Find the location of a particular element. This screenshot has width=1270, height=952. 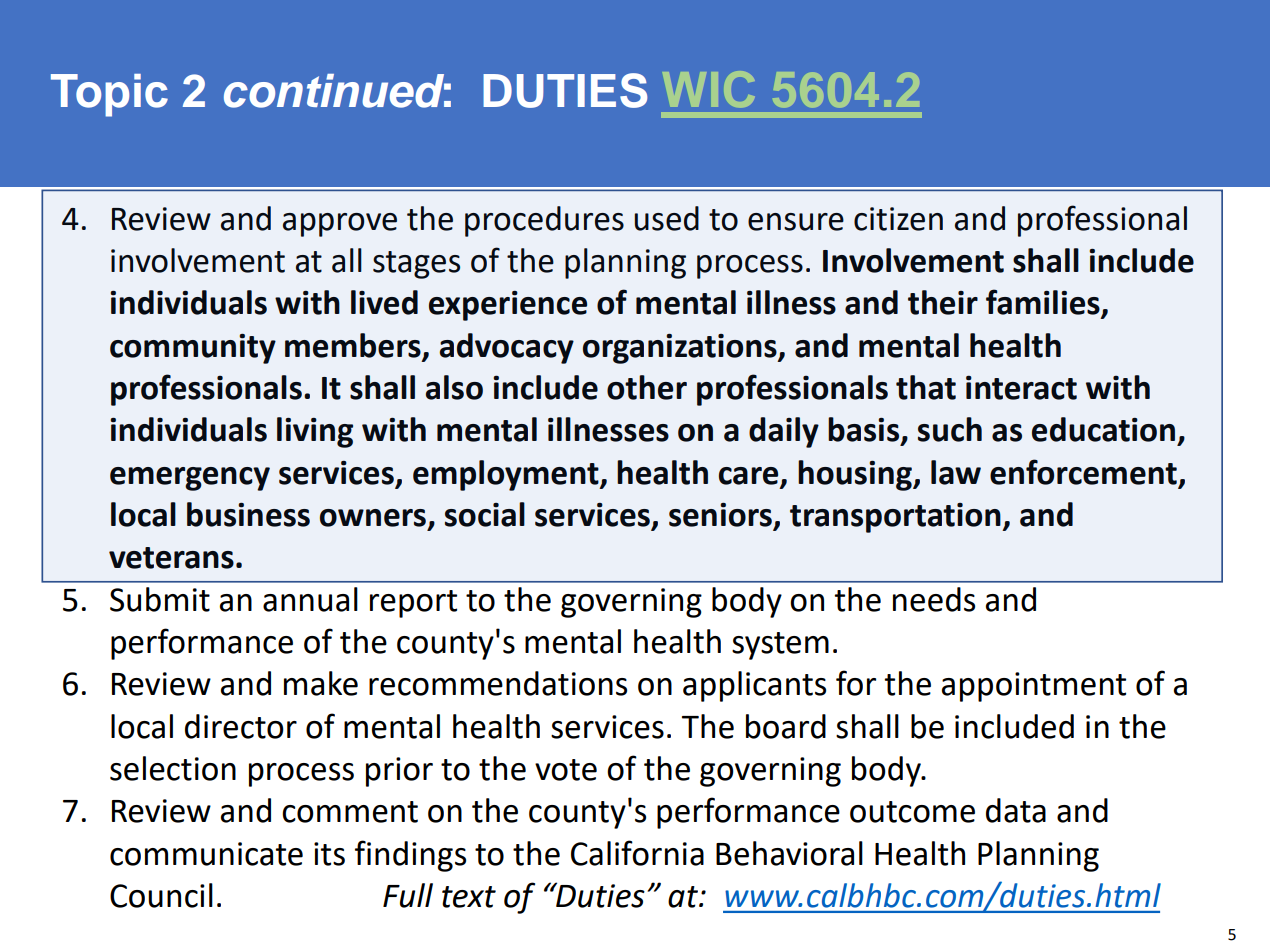

citizen is located at coordinates (898, 219).
